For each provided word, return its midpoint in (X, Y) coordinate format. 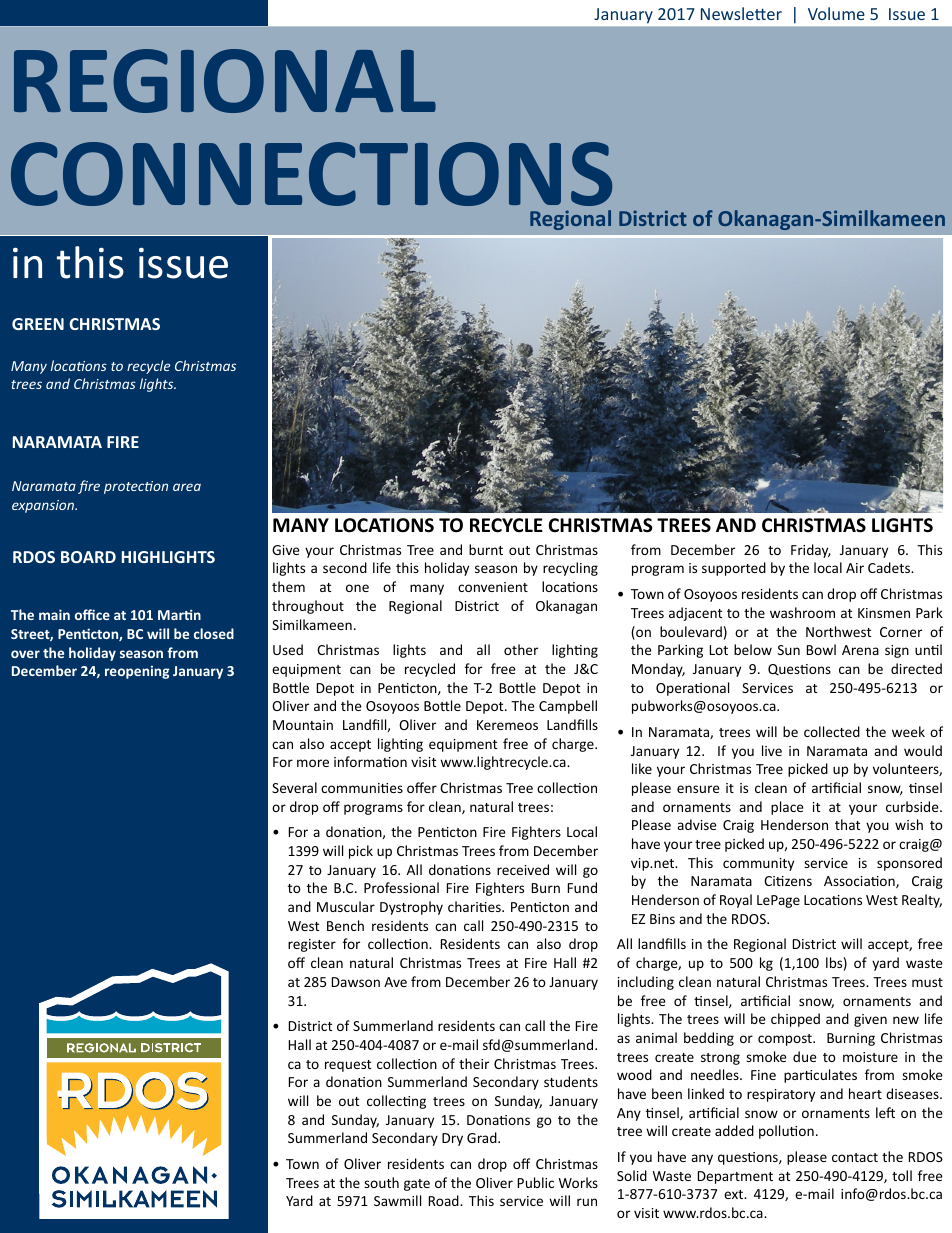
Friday (811, 551)
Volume (836, 13)
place (787, 808)
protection (136, 487)
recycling (570, 569)
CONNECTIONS (311, 174)
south (381, 1182)
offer (422, 787)
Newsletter (741, 13)
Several (294, 787)
